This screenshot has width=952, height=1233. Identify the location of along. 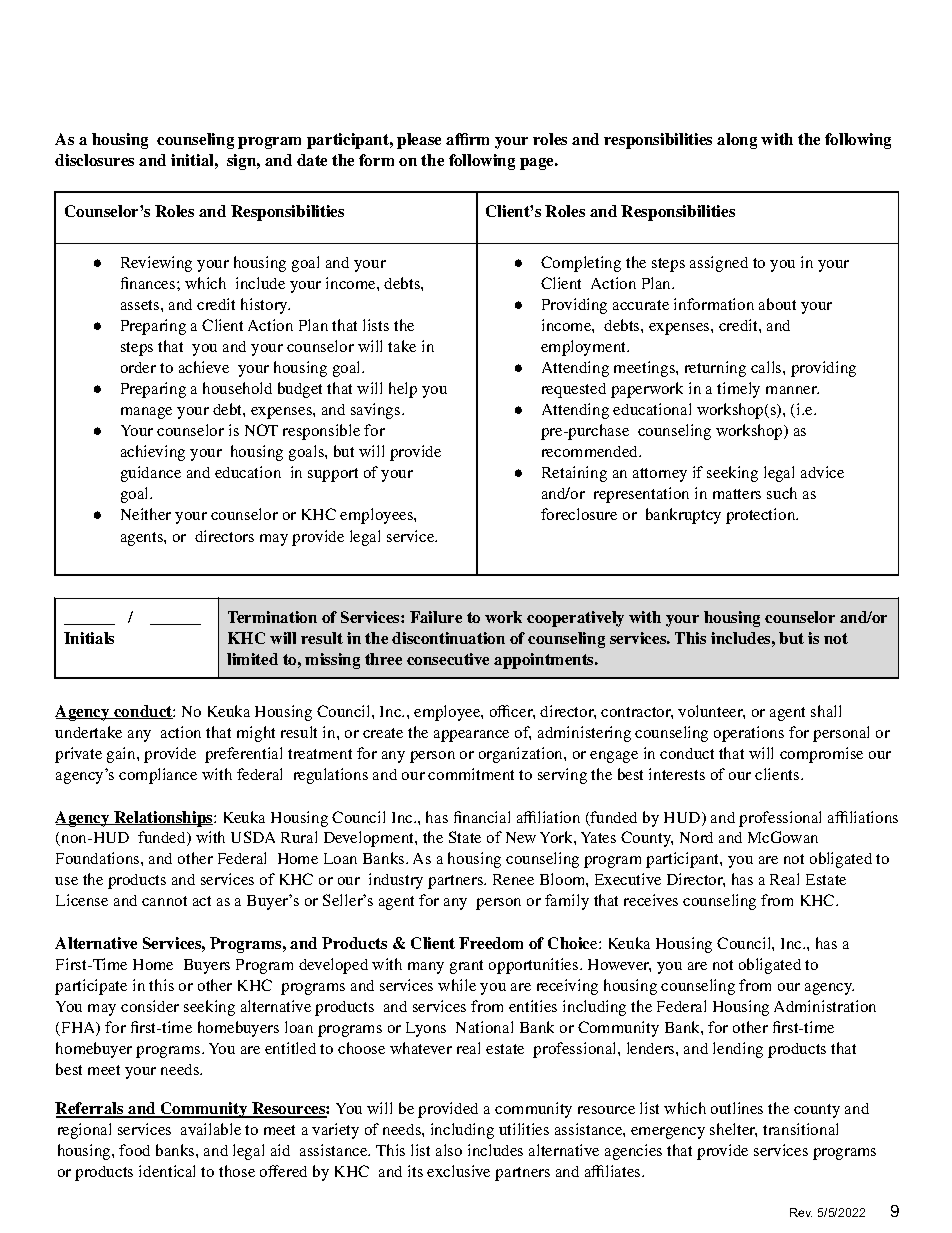
(737, 141).
